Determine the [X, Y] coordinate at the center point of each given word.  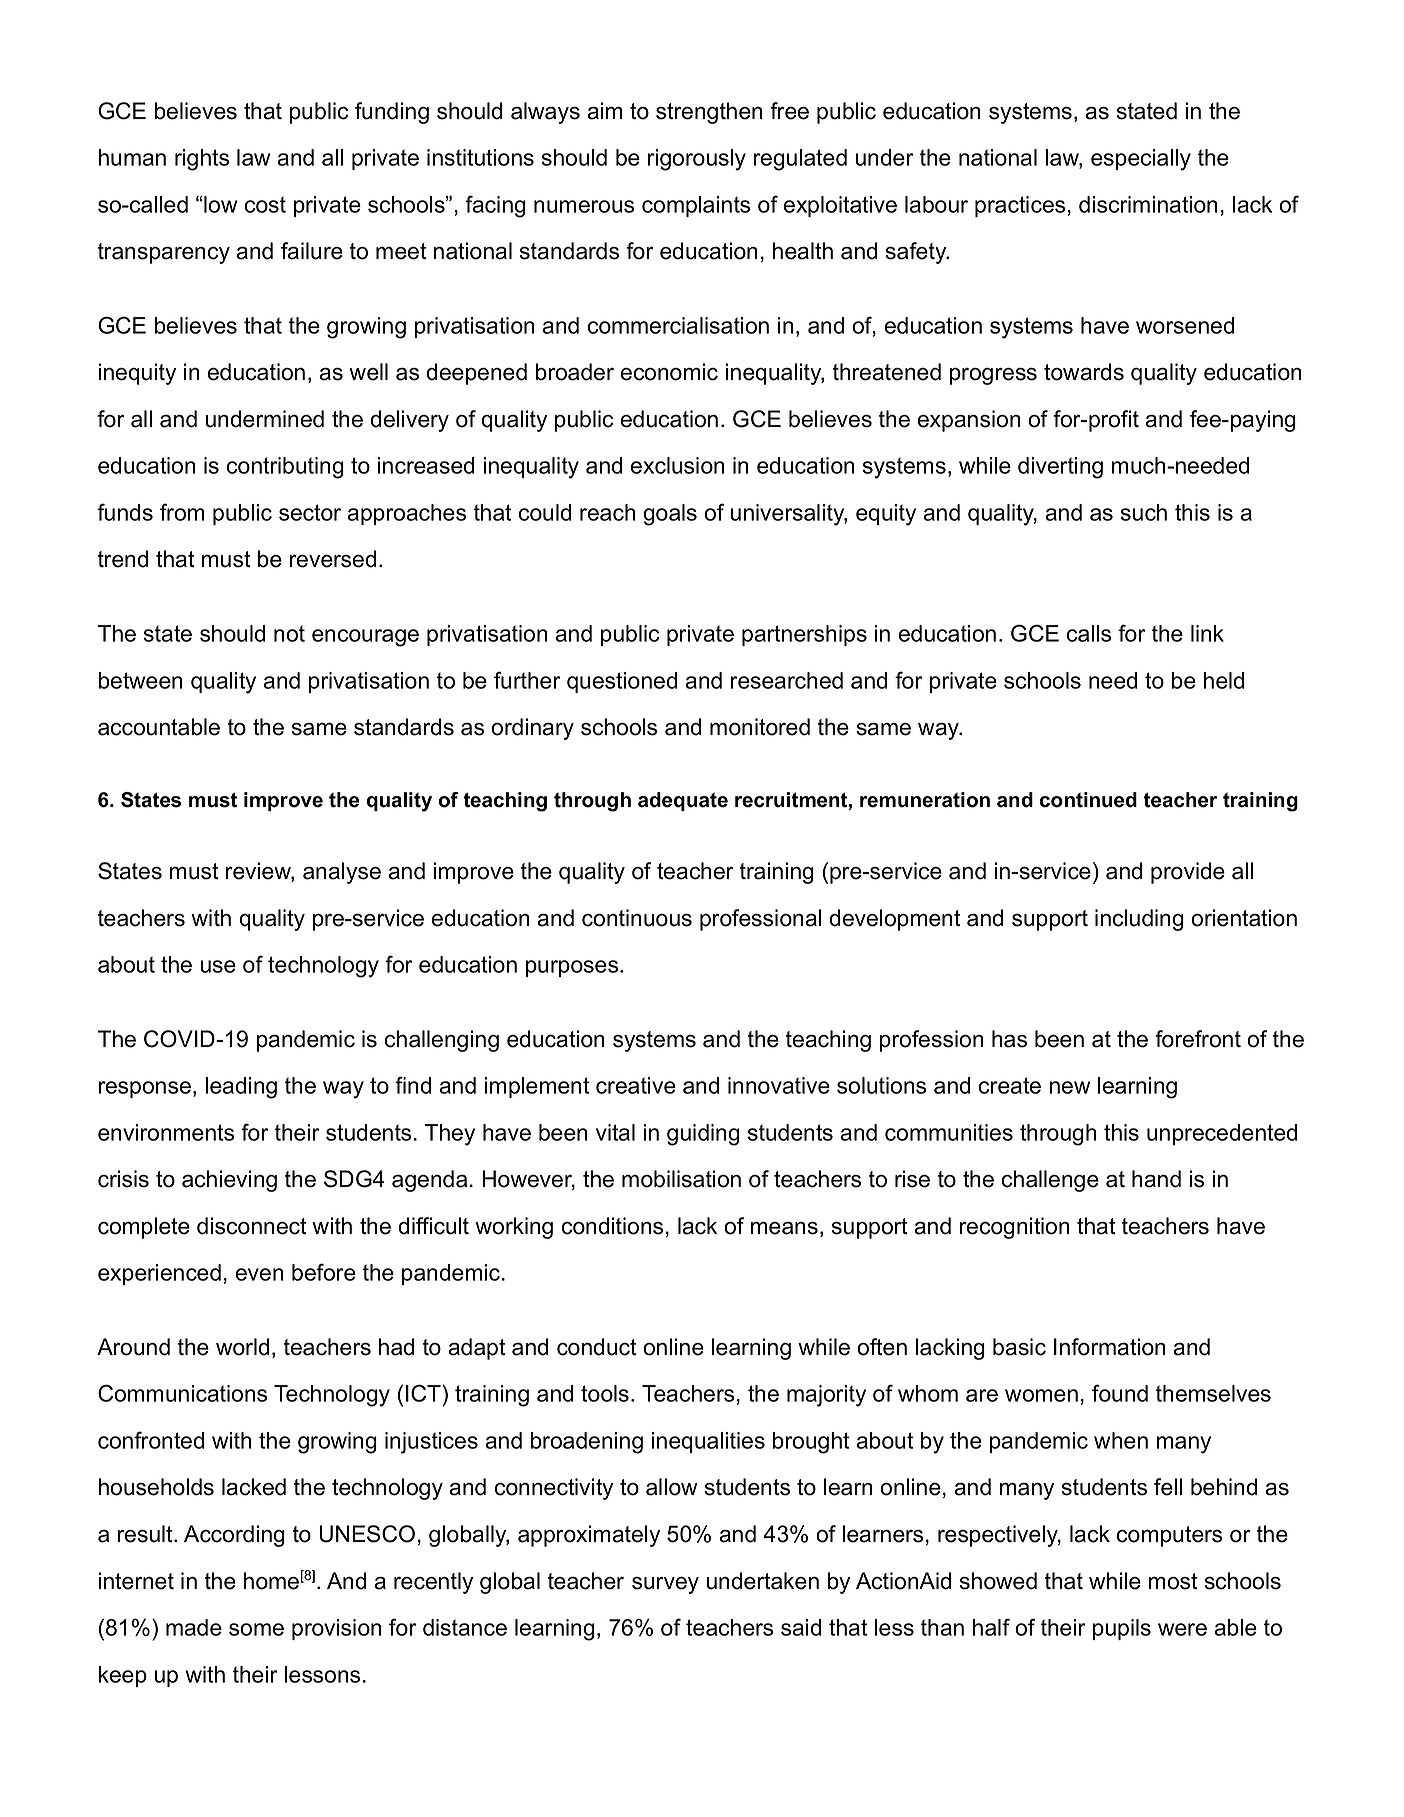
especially [1141, 160]
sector [310, 512]
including [1139, 920]
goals [670, 515]
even [260, 1274]
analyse [342, 873]
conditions [612, 1226]
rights [202, 160]
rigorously [697, 160]
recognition [1015, 1228]
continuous [637, 918]
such [1144, 512]
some [256, 1629]
